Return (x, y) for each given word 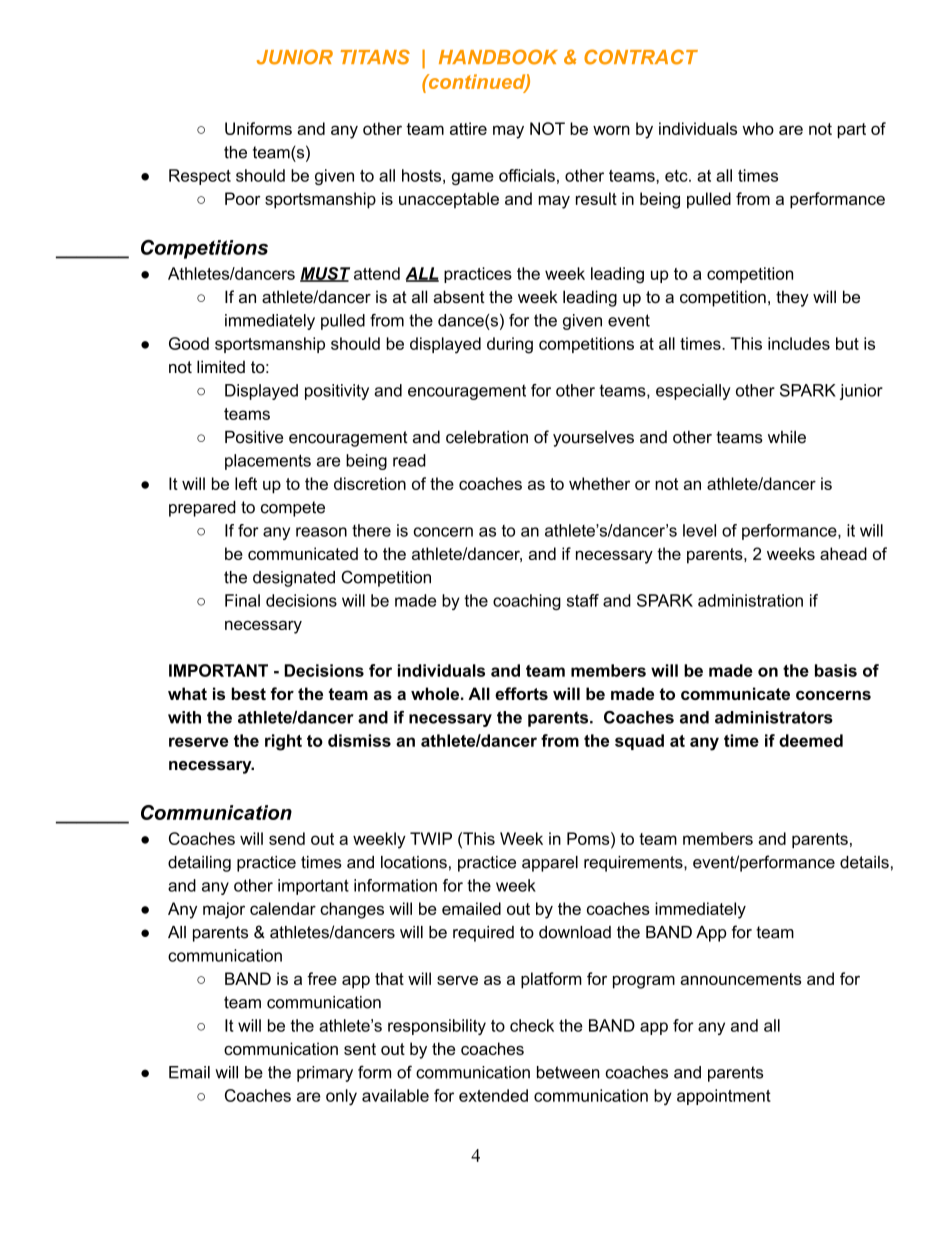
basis (836, 670)
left (246, 483)
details (864, 862)
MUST (325, 274)
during (510, 345)
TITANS (375, 57)
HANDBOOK (498, 57)
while (787, 437)
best (249, 693)
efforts (521, 693)
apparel (550, 864)
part (852, 131)
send (287, 838)
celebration (487, 437)
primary (325, 1074)
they (792, 298)
